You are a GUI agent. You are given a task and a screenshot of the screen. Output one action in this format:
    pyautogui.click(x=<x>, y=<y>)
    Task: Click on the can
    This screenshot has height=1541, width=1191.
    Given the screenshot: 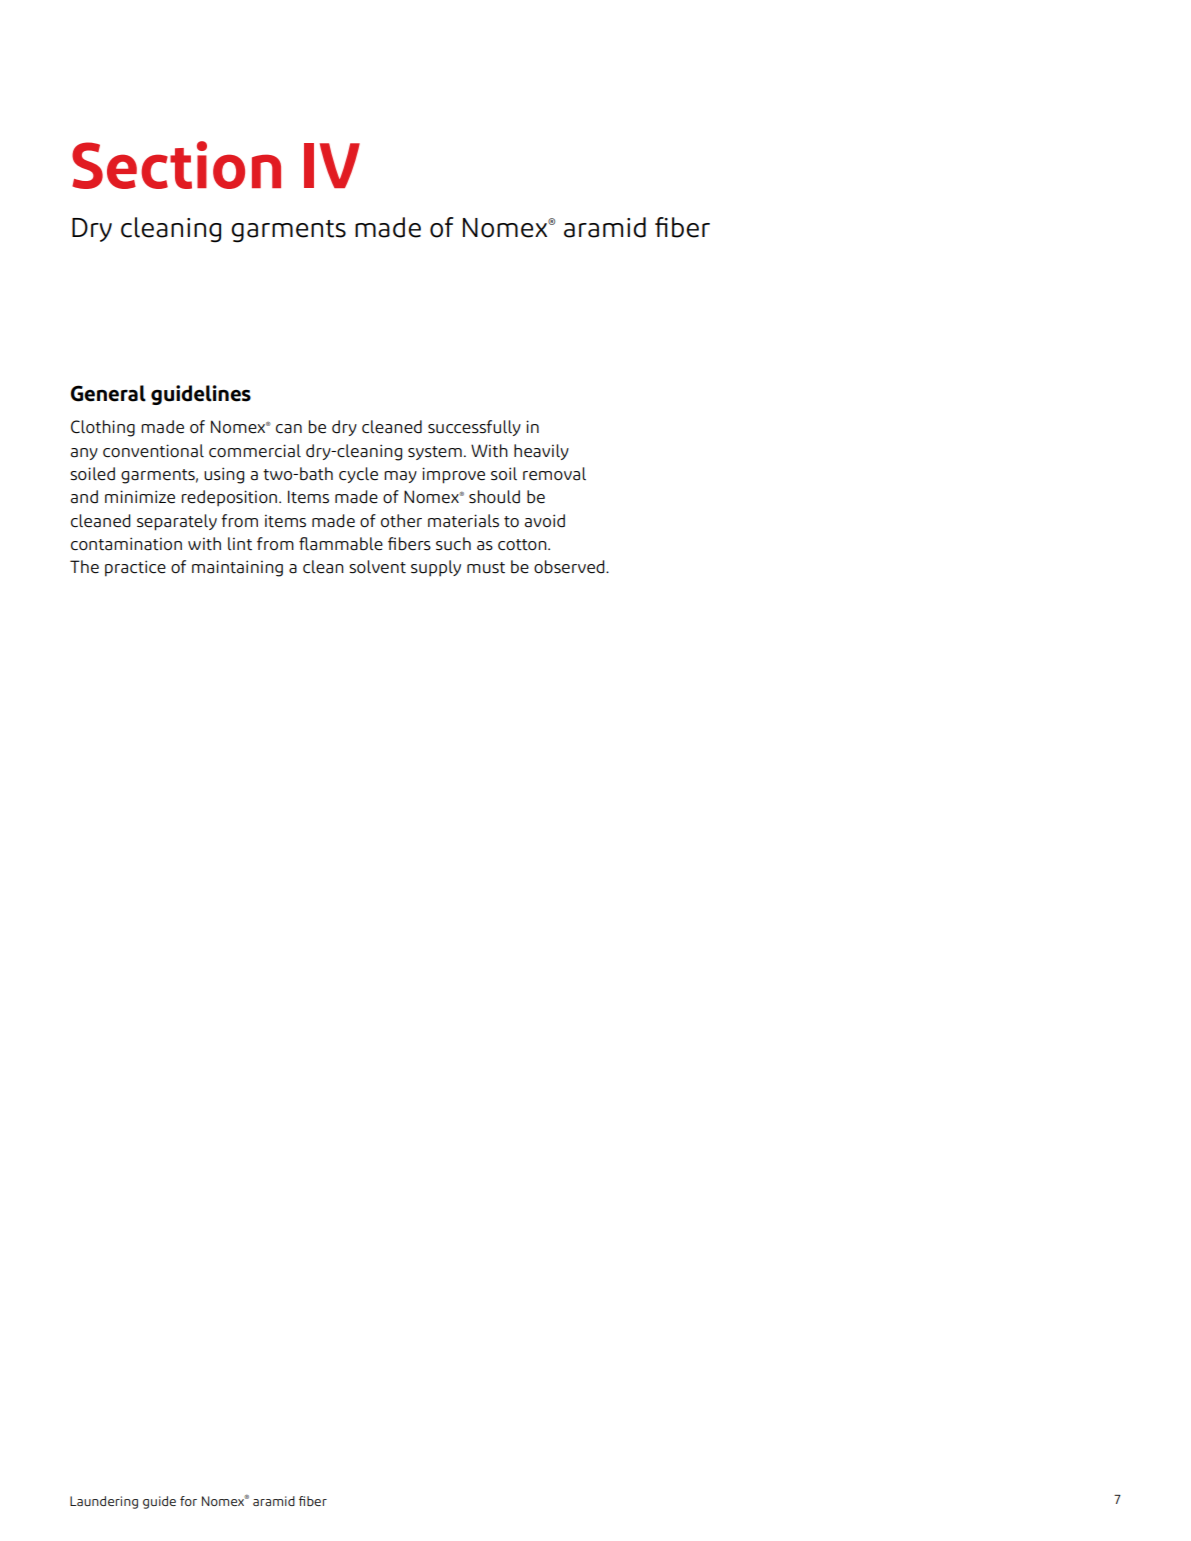 What is the action you would take?
    pyautogui.click(x=289, y=429)
